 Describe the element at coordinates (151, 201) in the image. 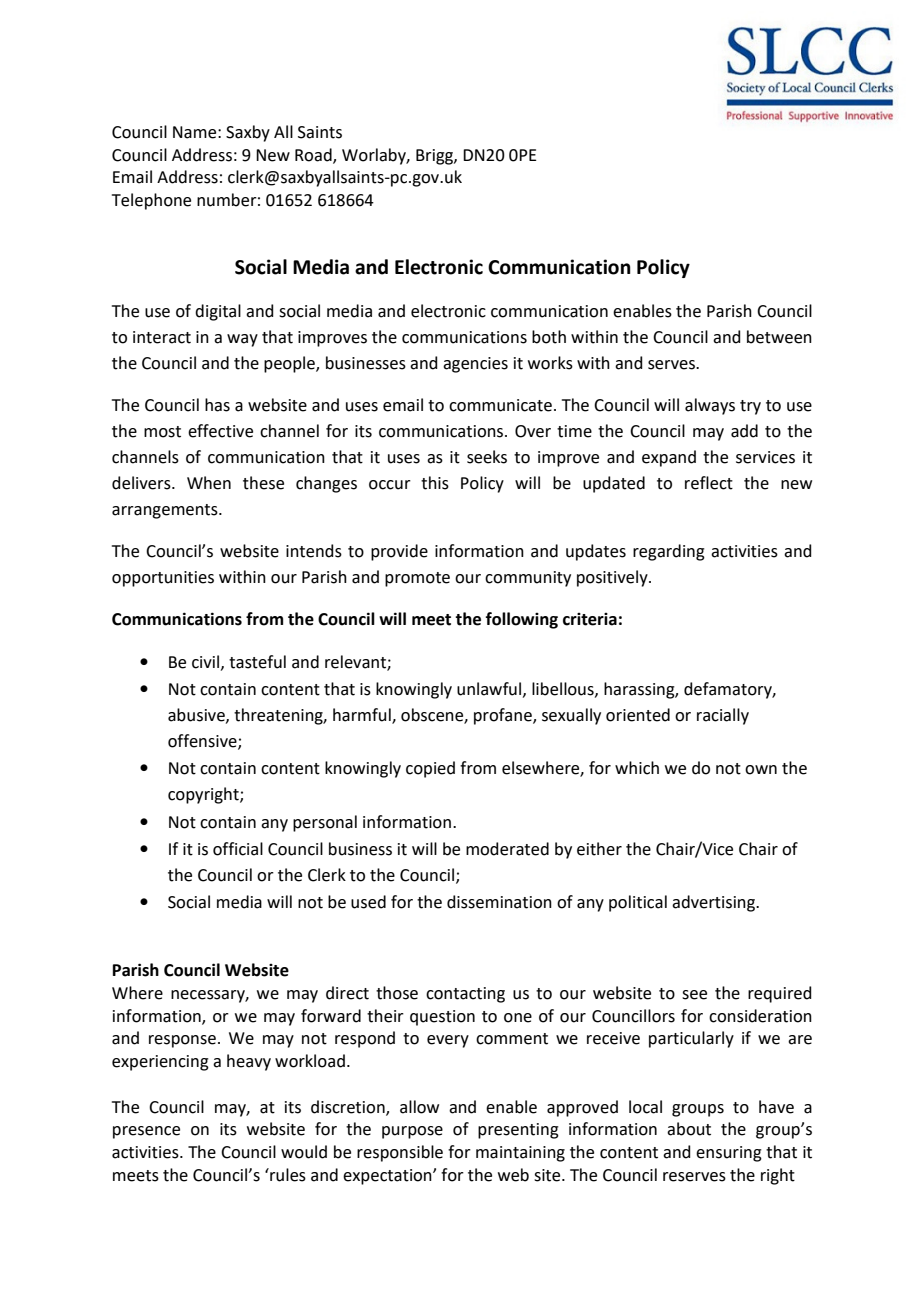

I see `Telephone` at that location.
